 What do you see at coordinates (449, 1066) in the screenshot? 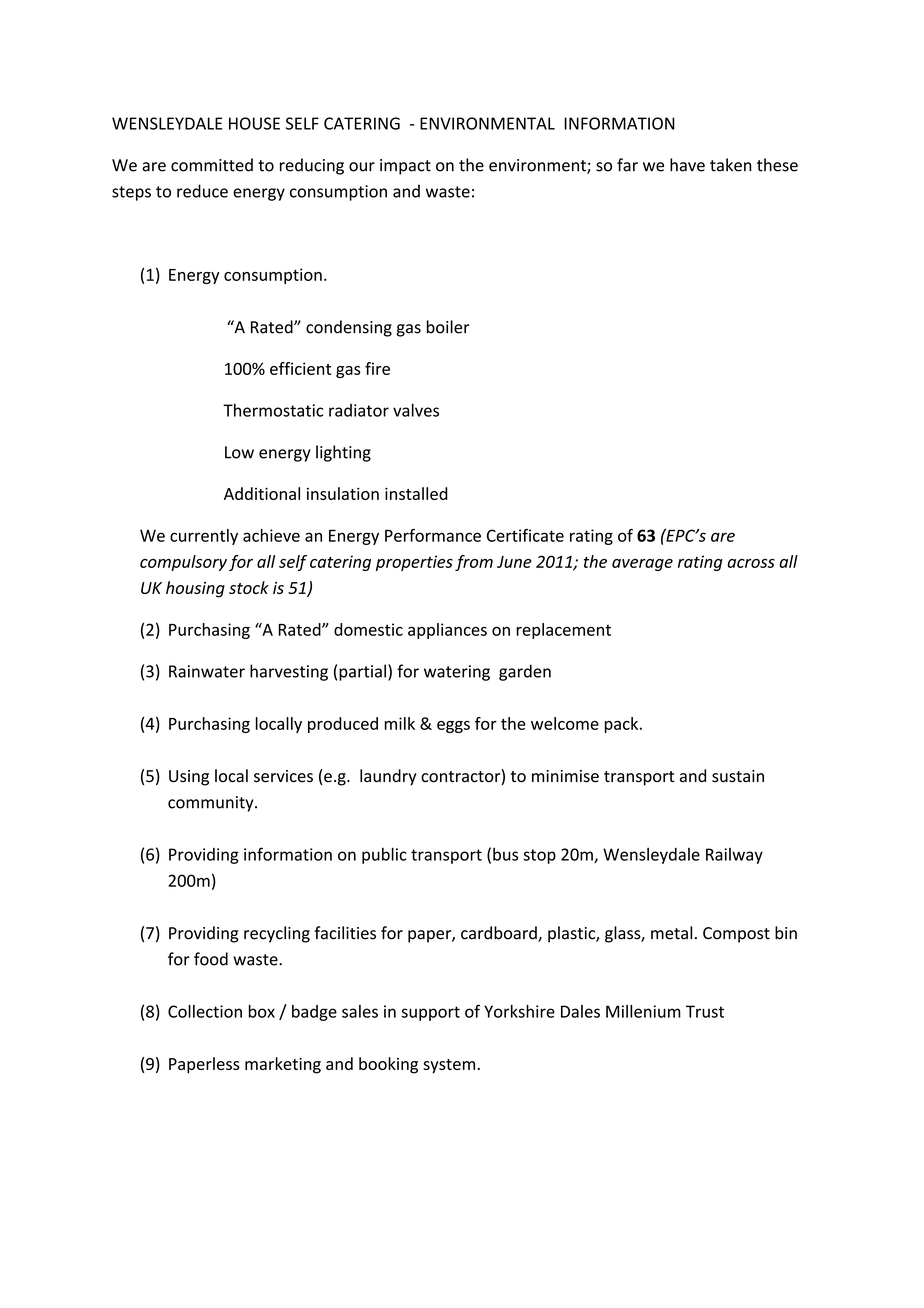
I see `system` at bounding box center [449, 1066].
